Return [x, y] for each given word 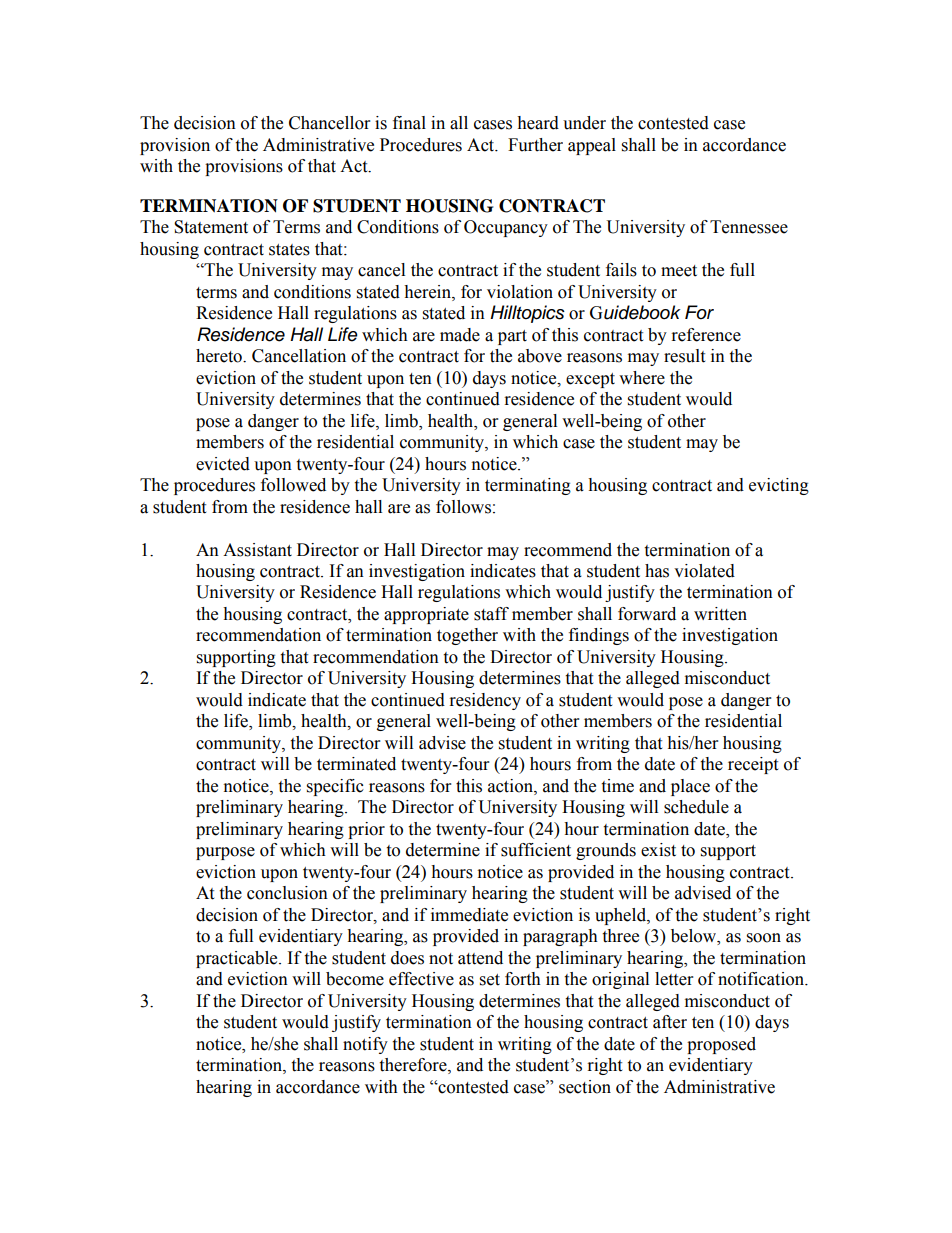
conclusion [287, 893]
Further [535, 145]
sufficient [536, 850]
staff [491, 614]
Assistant [257, 550]
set [490, 980]
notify [365, 1045]
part [512, 337]
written [720, 614]
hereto [220, 356]
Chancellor [329, 123]
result [684, 356]
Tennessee [749, 227]
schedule [696, 807]
